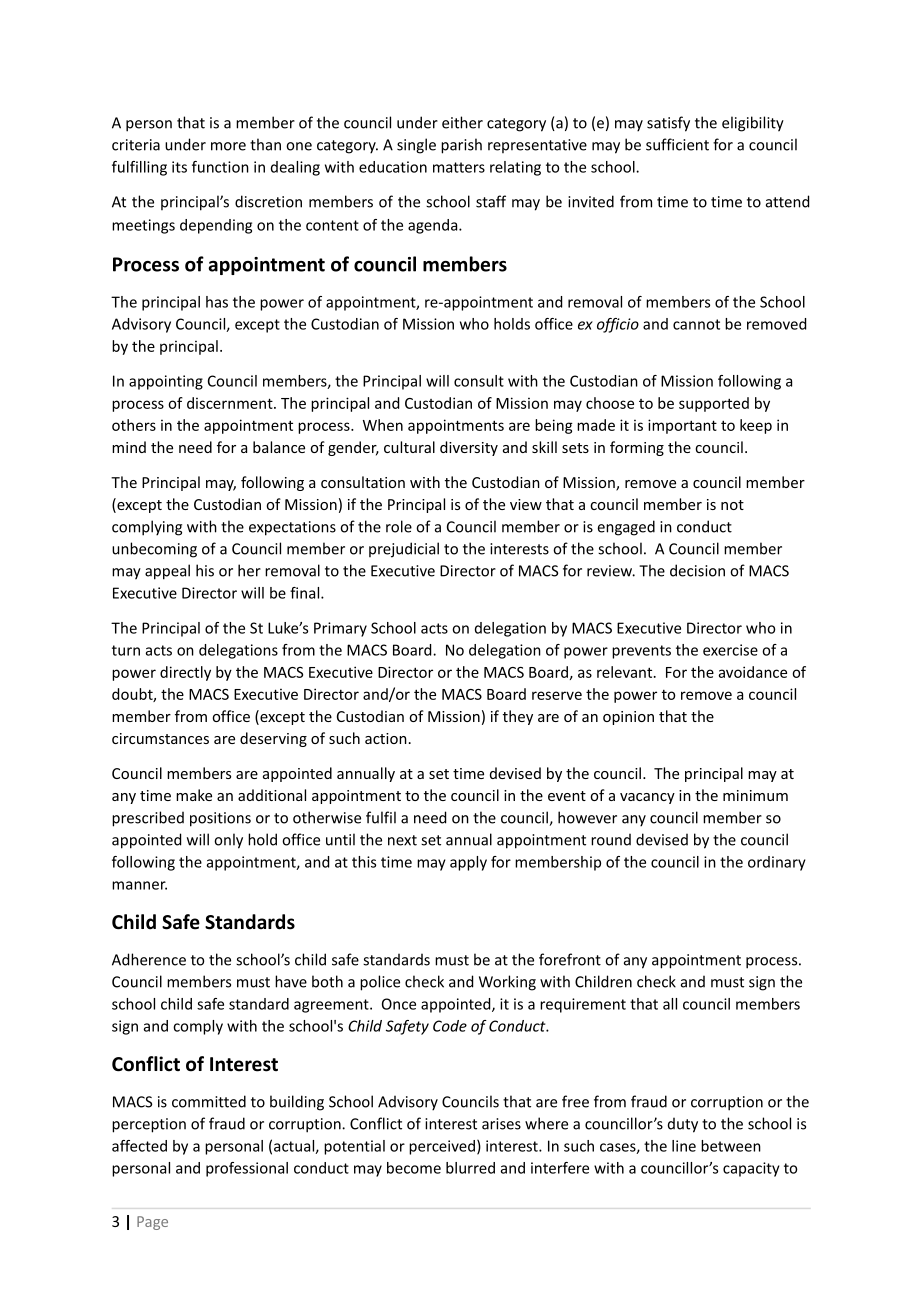  I want to click on parish, so click(461, 146).
